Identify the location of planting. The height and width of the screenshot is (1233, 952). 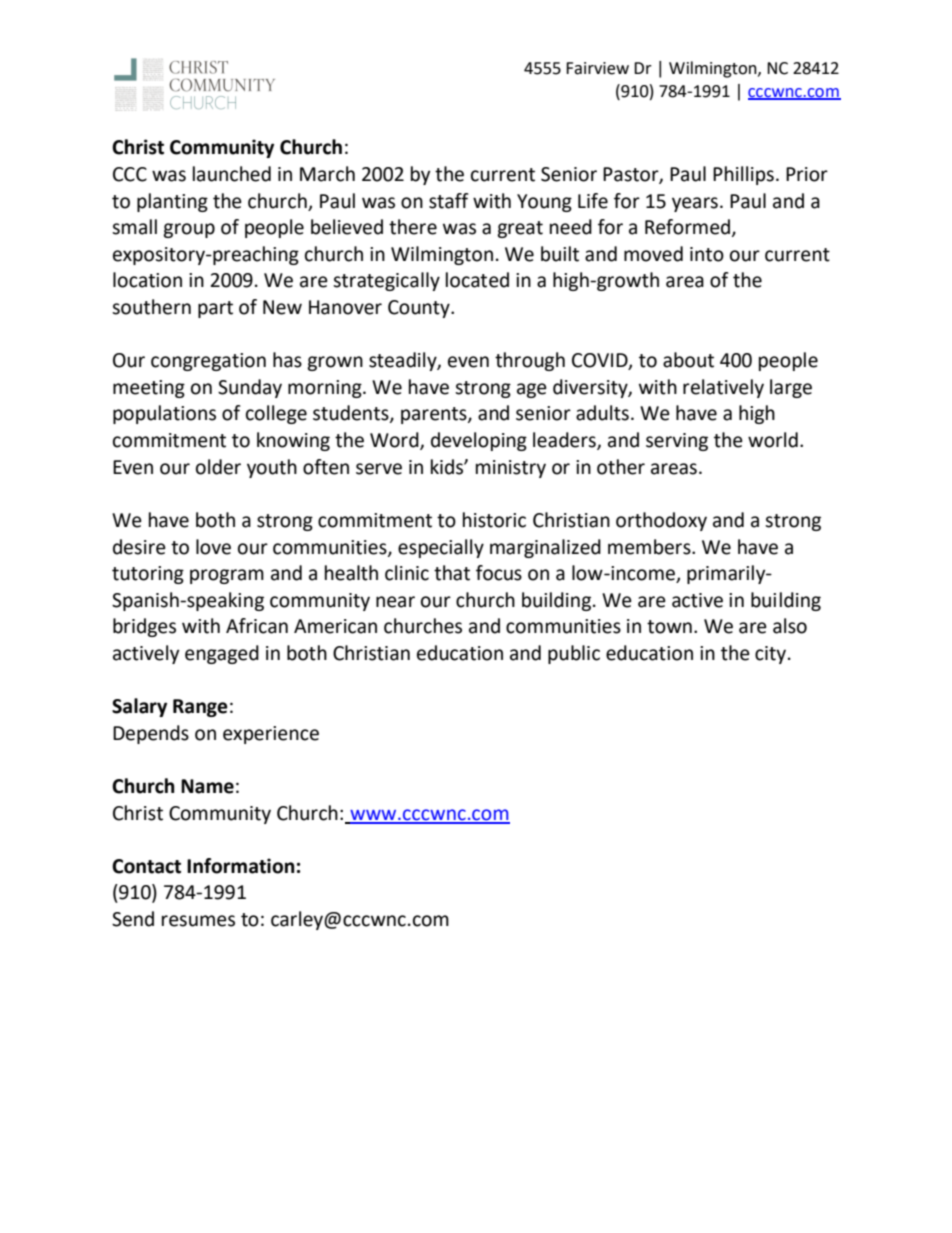
(172, 202).
